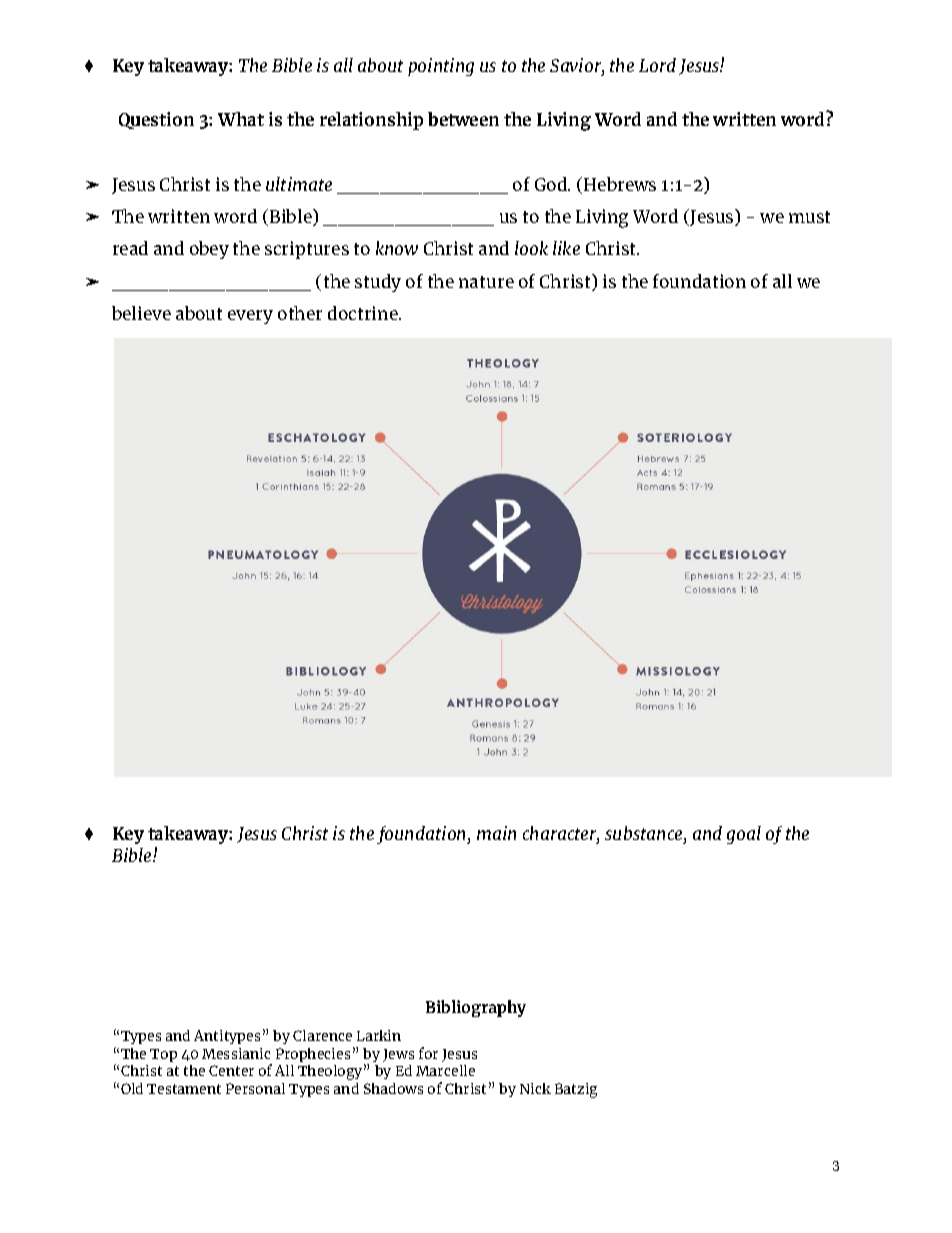 The width and height of the screenshot is (952, 1233). Describe the element at coordinates (236, 1053) in the screenshot. I see `Messianic` at that location.
